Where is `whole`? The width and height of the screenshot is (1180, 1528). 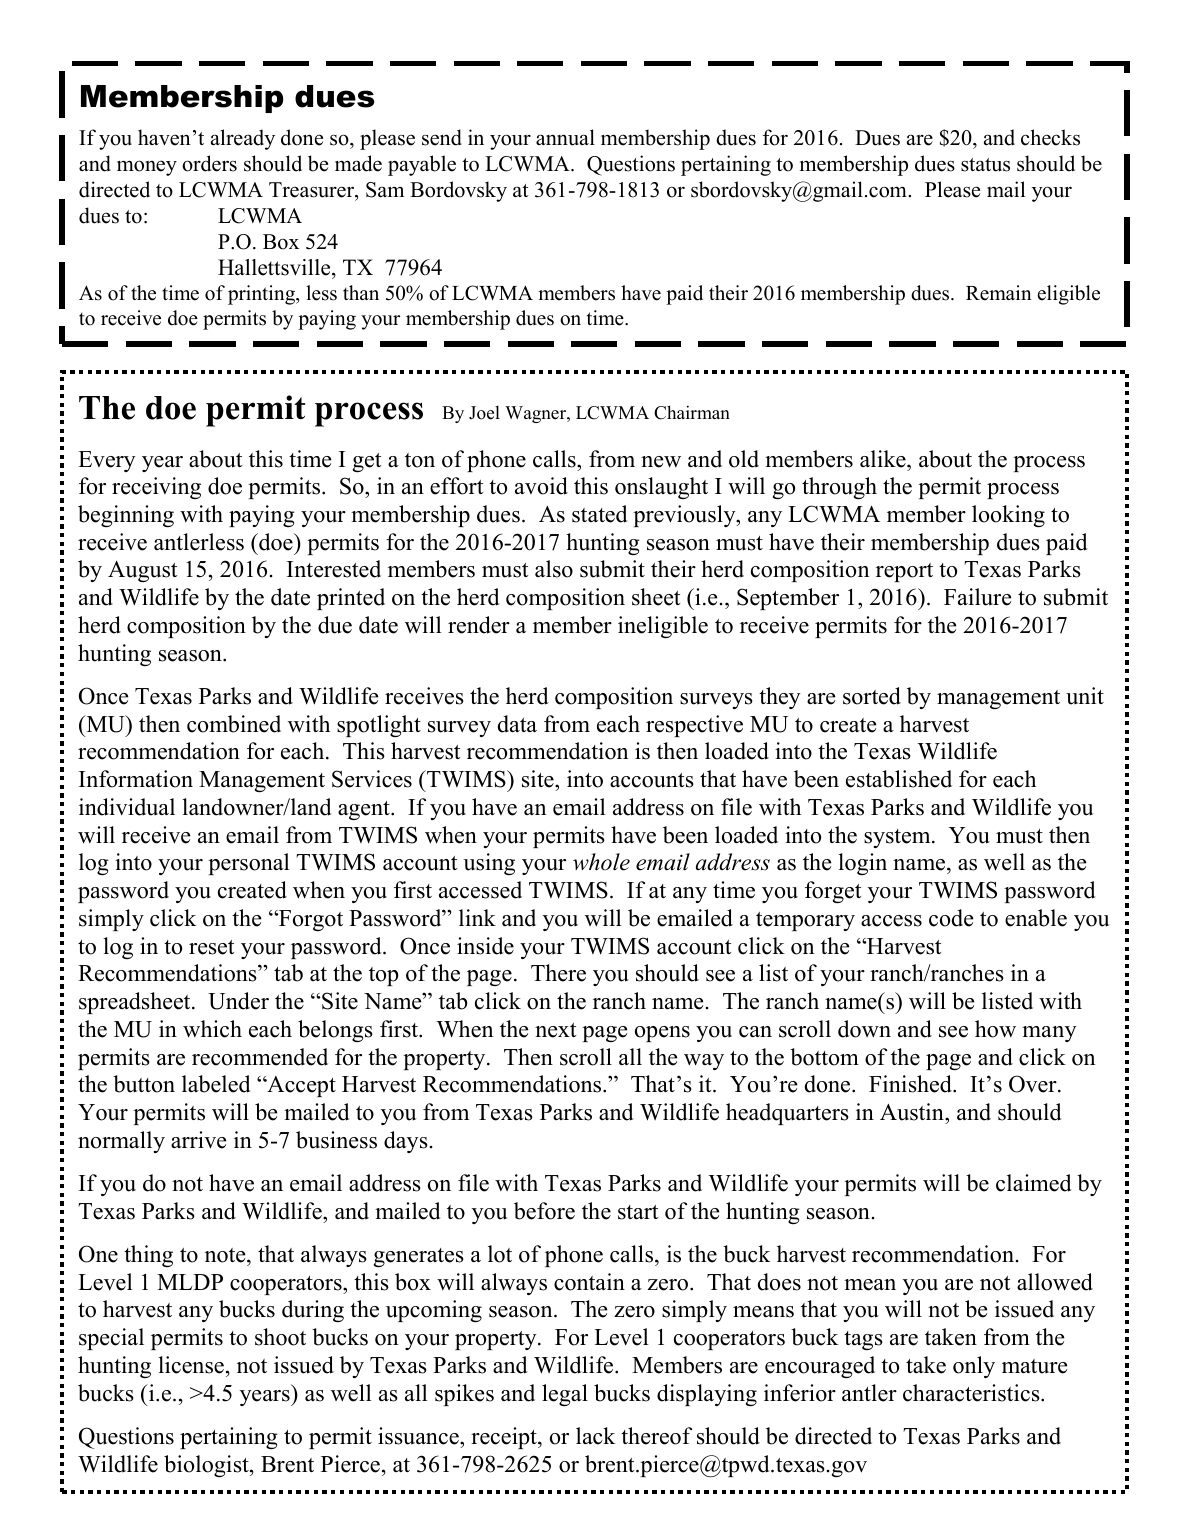
whole is located at coordinates (601, 862).
